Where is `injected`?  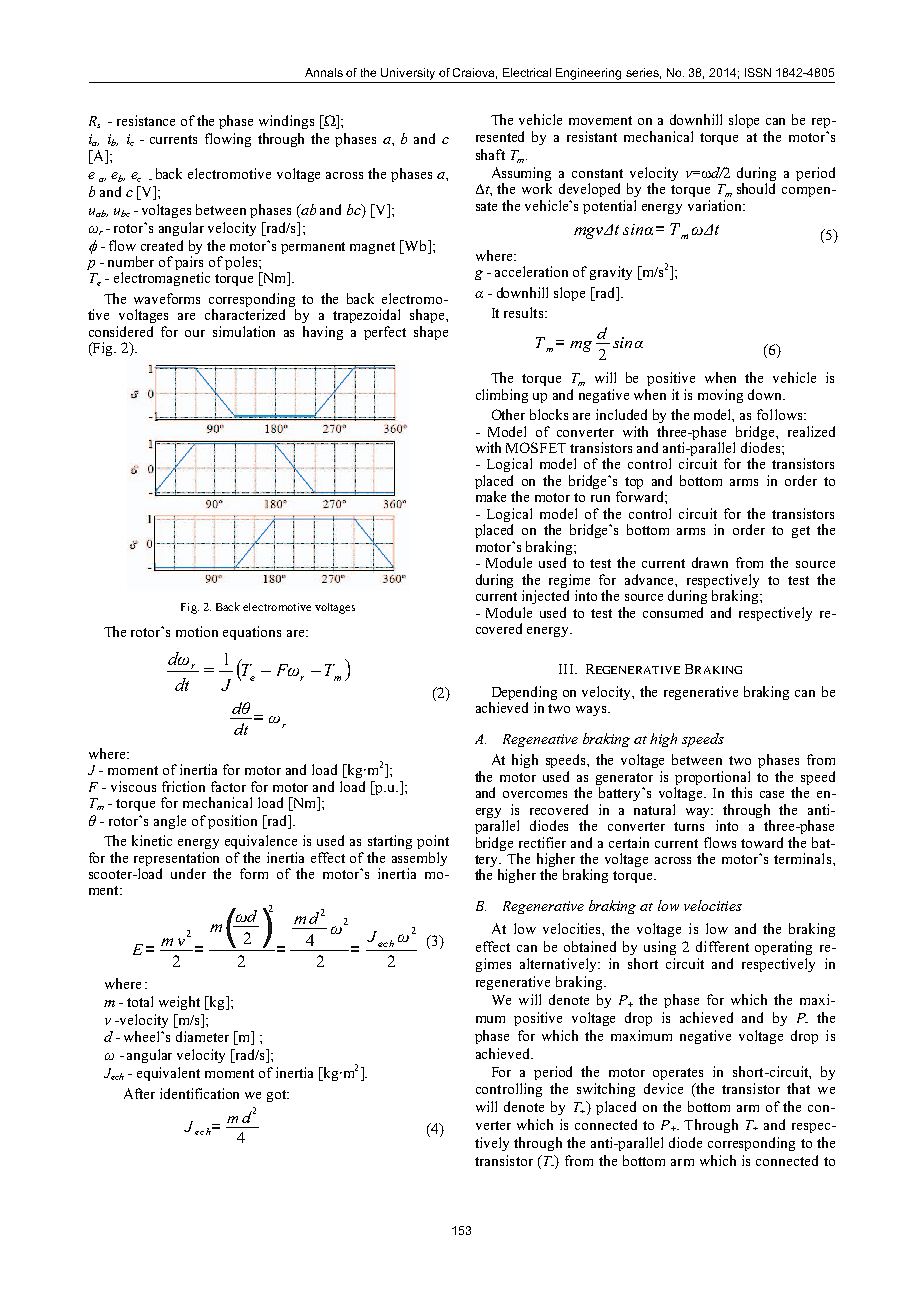 injected is located at coordinates (545, 597).
